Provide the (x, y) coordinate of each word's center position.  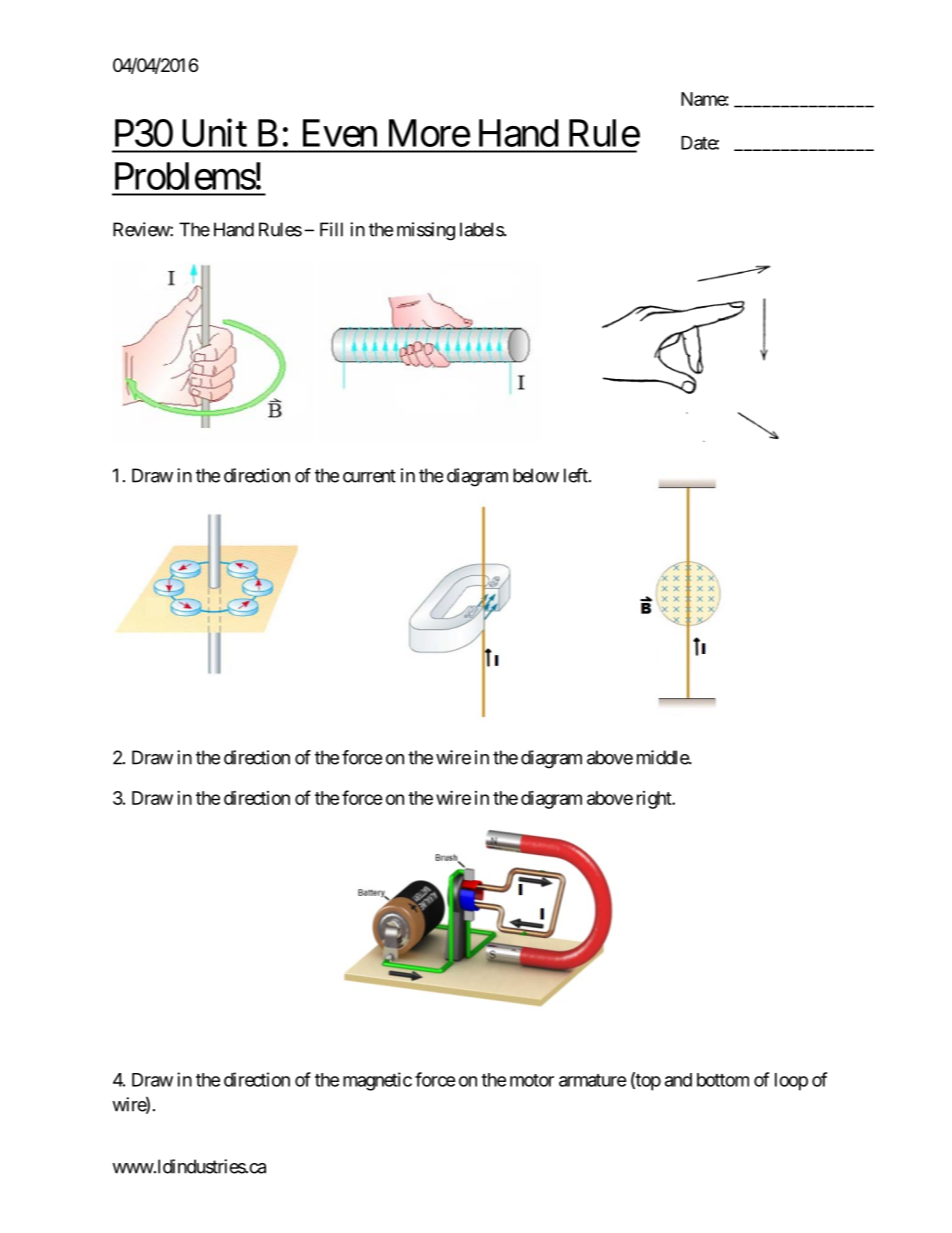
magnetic (377, 1081)
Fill (331, 229)
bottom (723, 1080)
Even (340, 133)
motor (532, 1080)
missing (426, 231)
